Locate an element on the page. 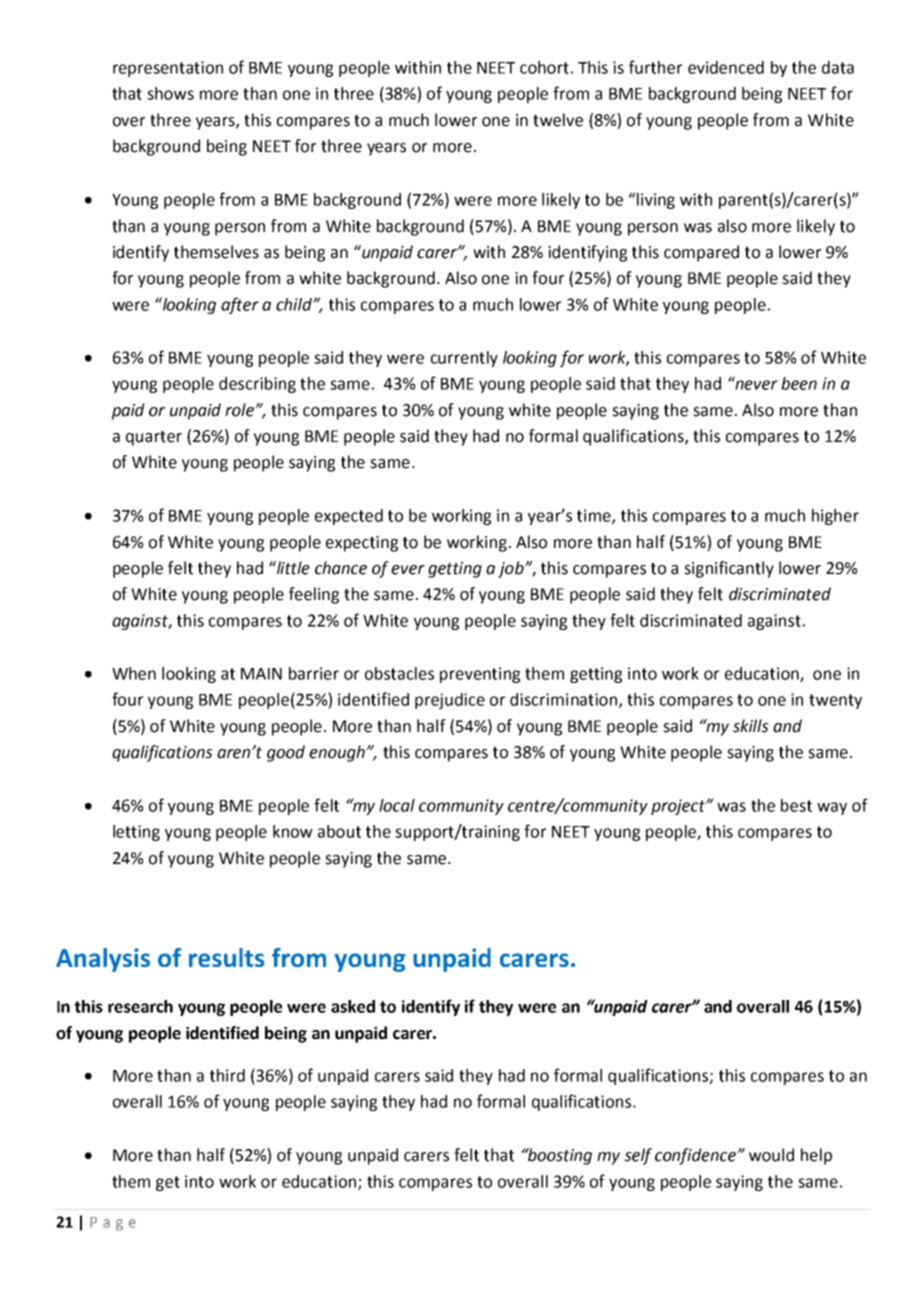 Image resolution: width=924 pixels, height=1308 pixels. When is located at coordinates (134, 673).
